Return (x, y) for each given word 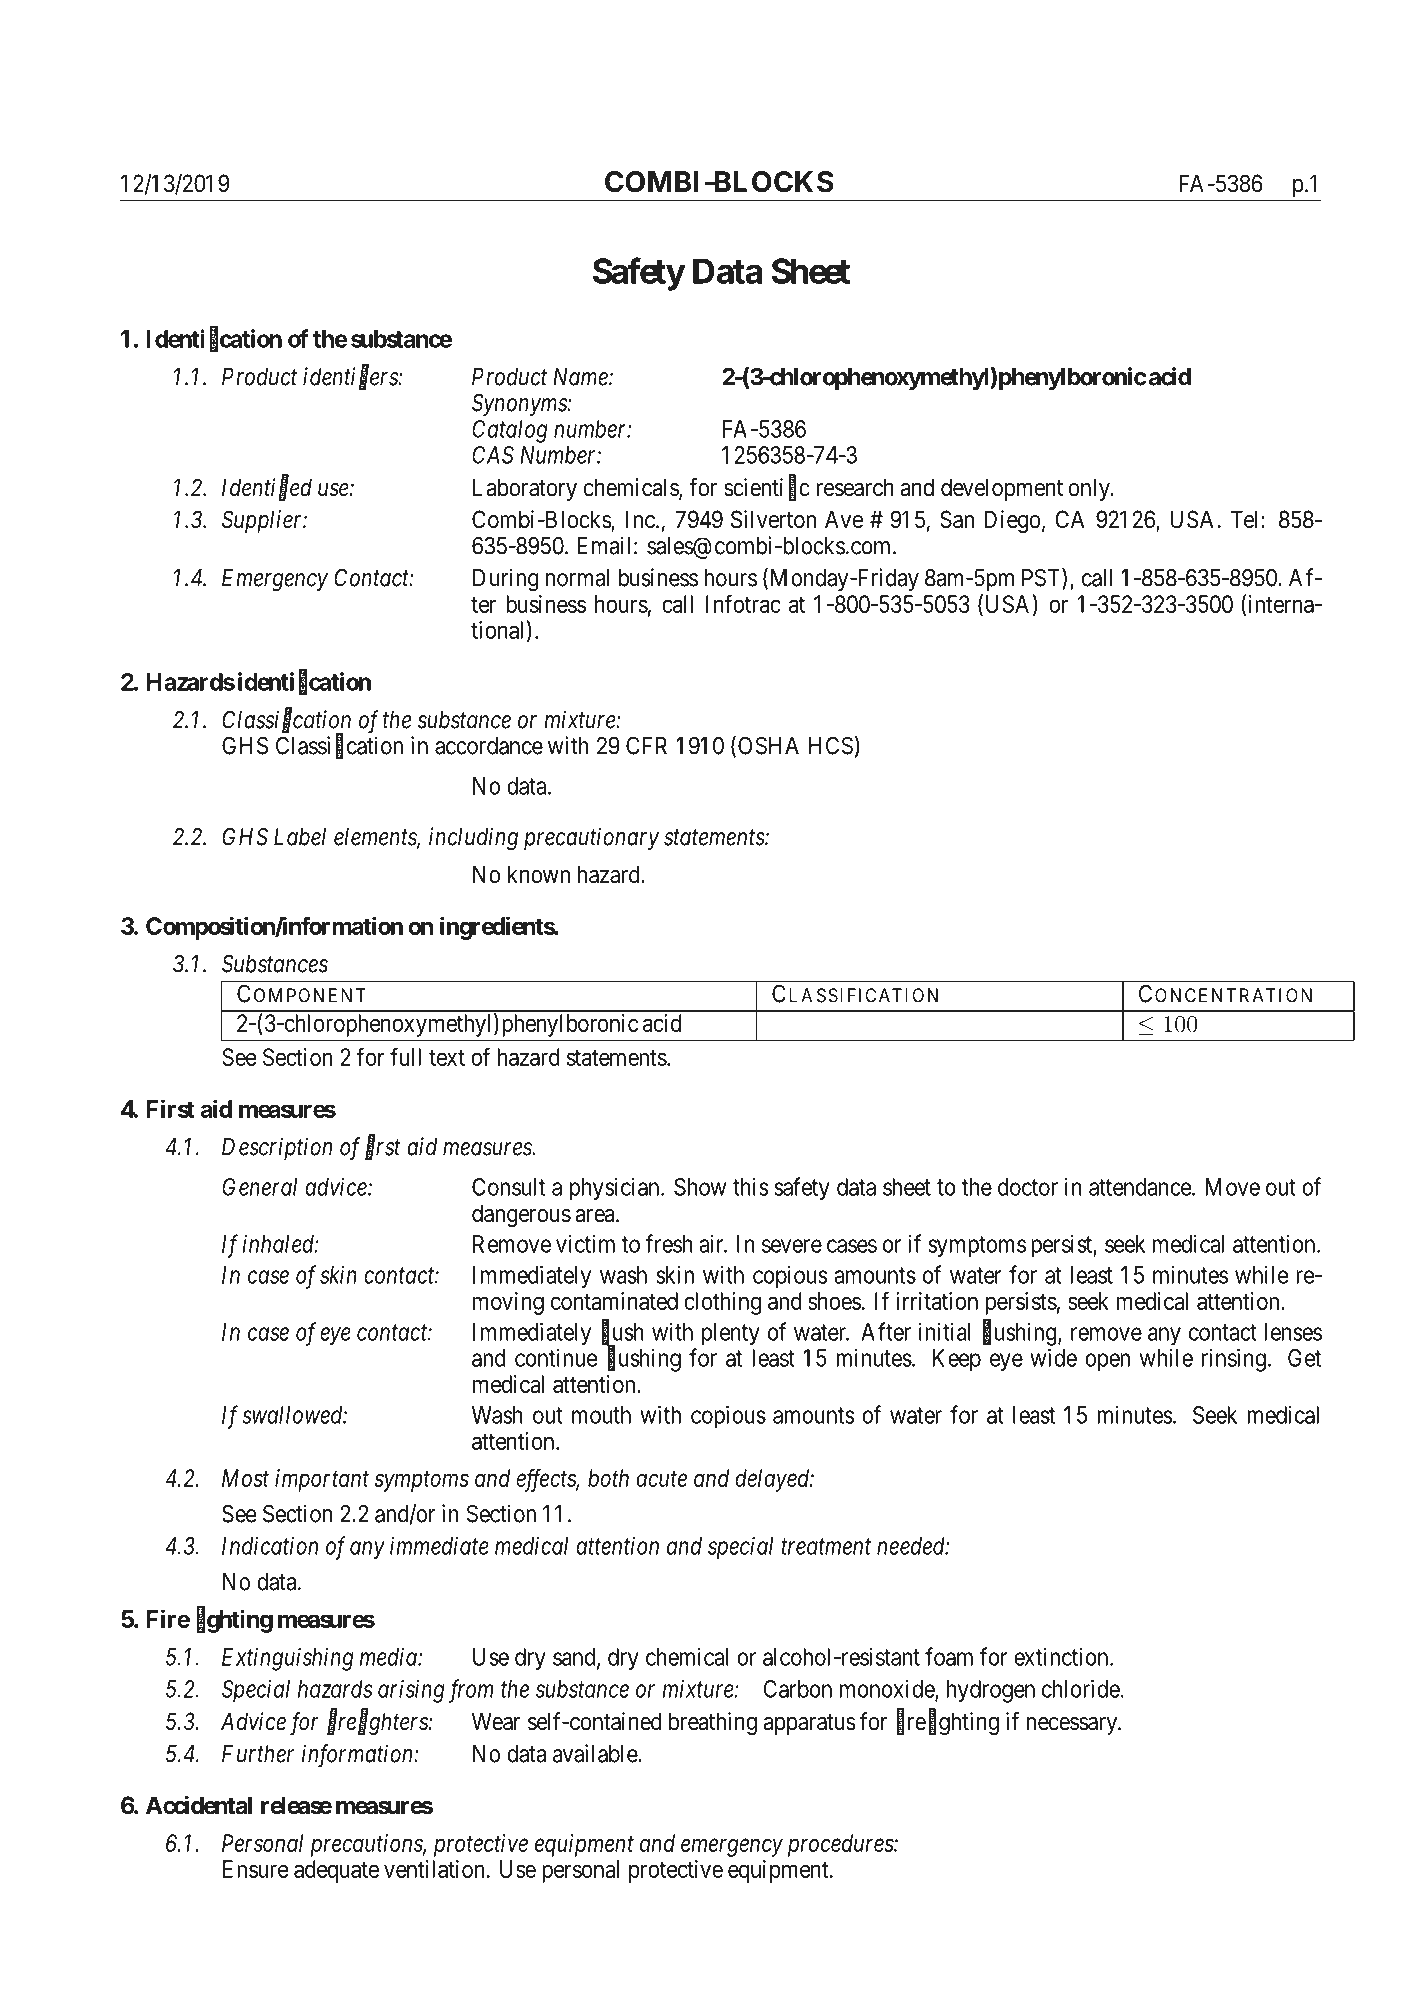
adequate (336, 1871)
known (539, 874)
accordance (489, 746)
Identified (267, 489)
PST (1042, 578)
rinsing (1234, 1360)
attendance (1141, 1187)
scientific (767, 488)
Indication (270, 1545)
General (259, 1187)
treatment (826, 1547)
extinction (1062, 1657)
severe (792, 1246)
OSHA (768, 745)
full (405, 1056)
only (1090, 489)
